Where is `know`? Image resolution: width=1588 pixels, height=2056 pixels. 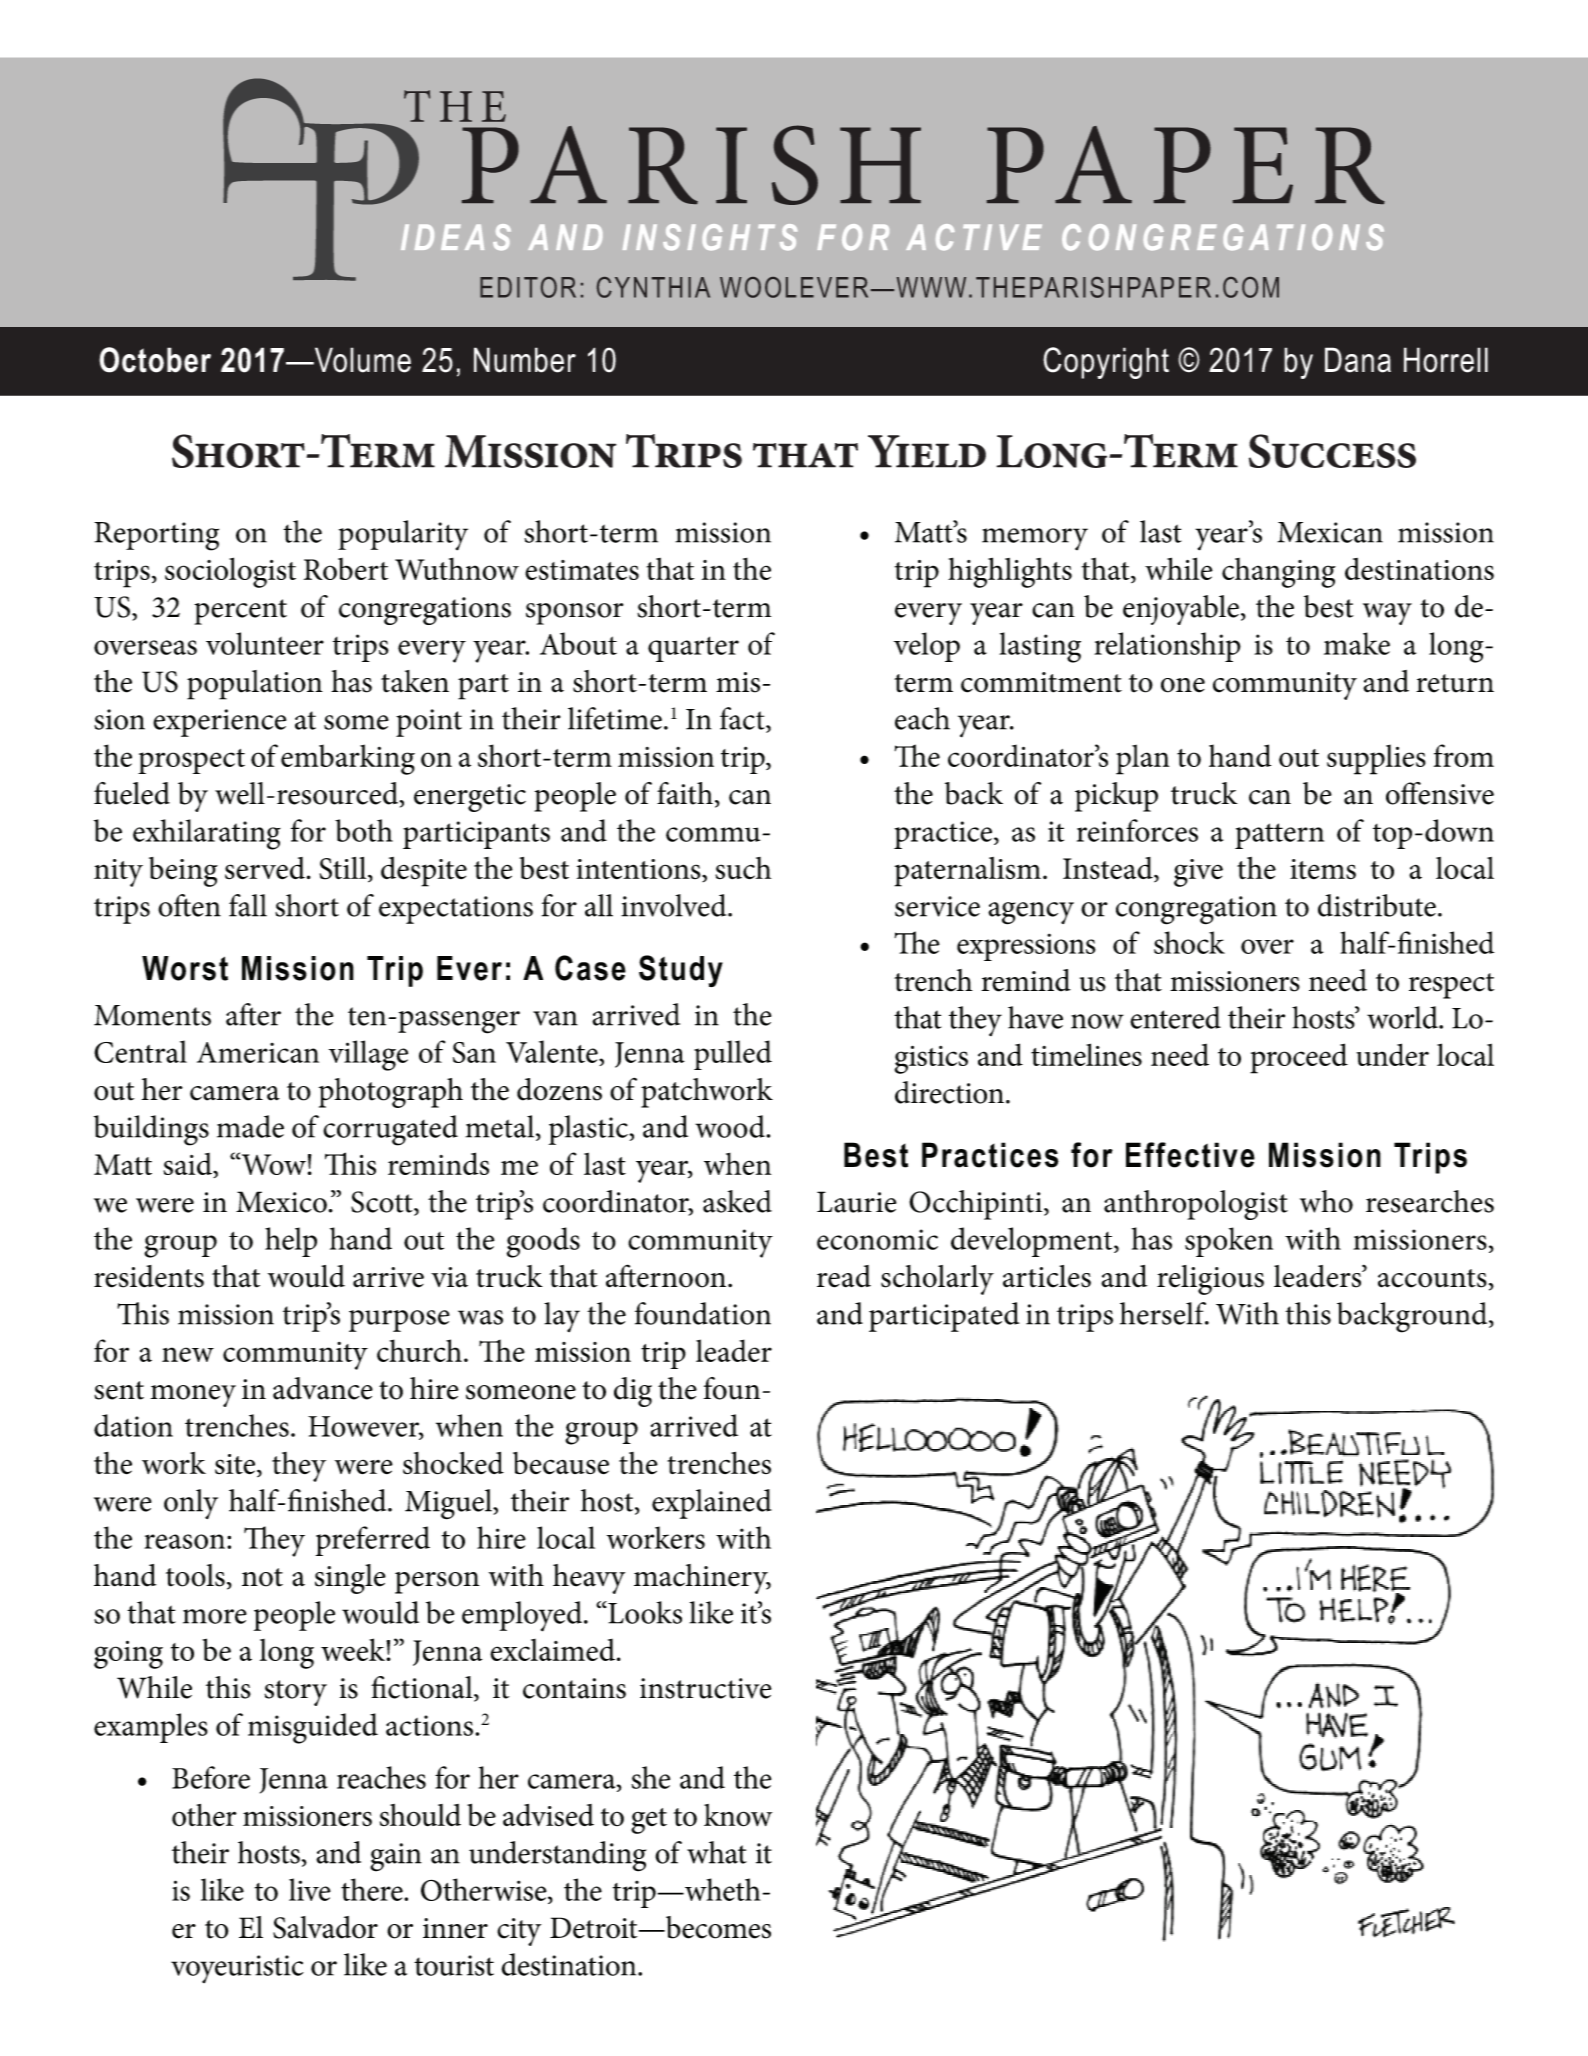 know is located at coordinates (738, 1815).
